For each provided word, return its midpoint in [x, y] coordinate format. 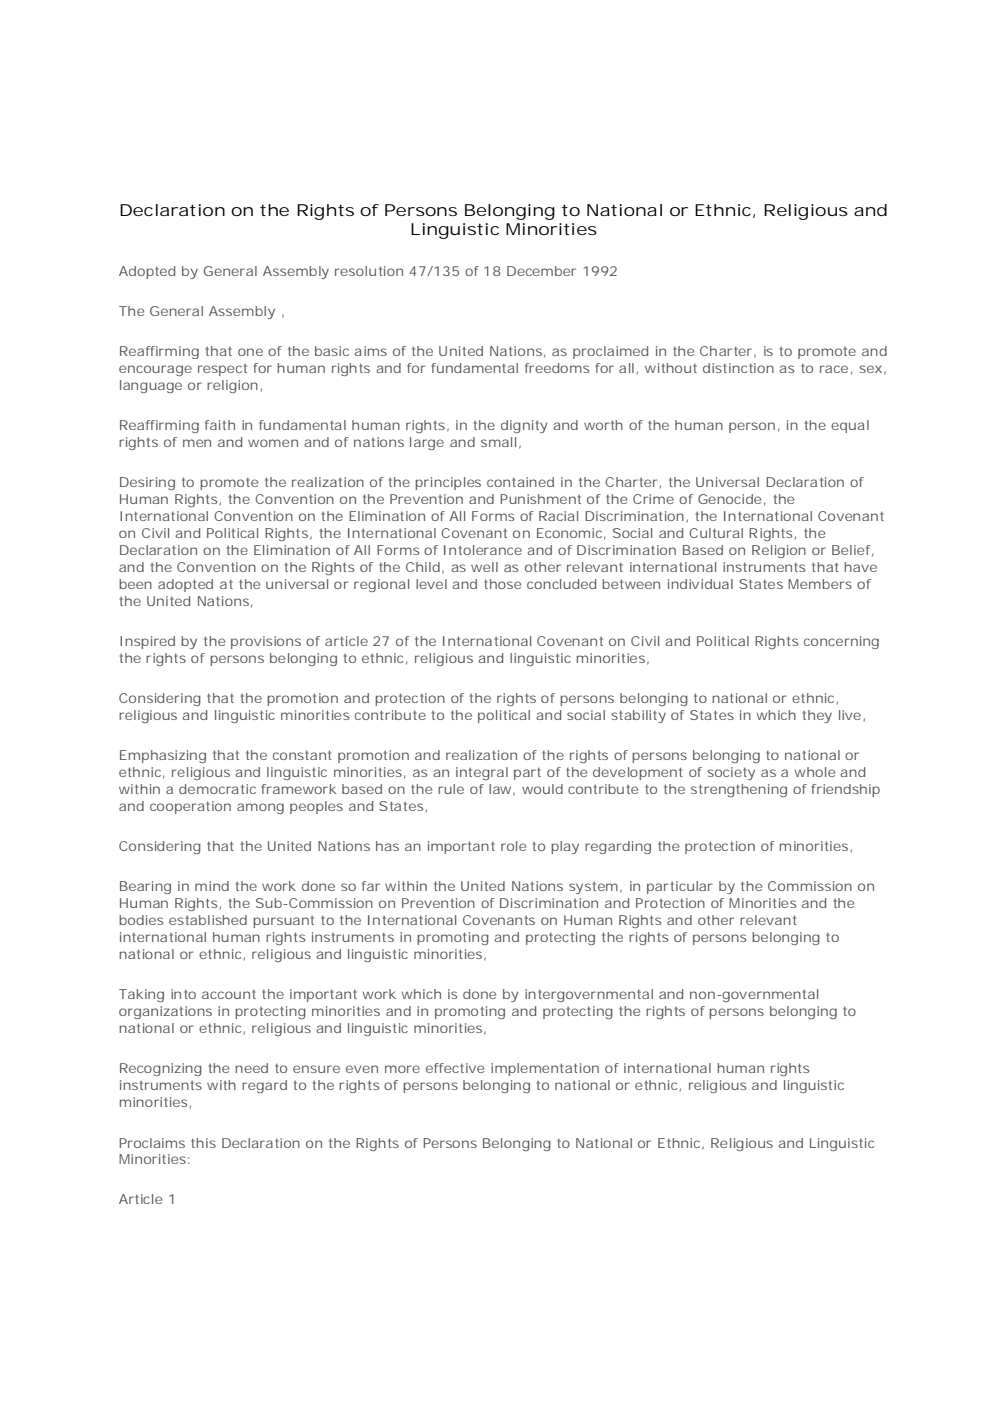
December [541, 271]
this [203, 1143]
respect [222, 370]
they [817, 716]
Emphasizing [163, 756]
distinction [738, 368]
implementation [545, 1069]
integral [482, 773]
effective [455, 1068]
